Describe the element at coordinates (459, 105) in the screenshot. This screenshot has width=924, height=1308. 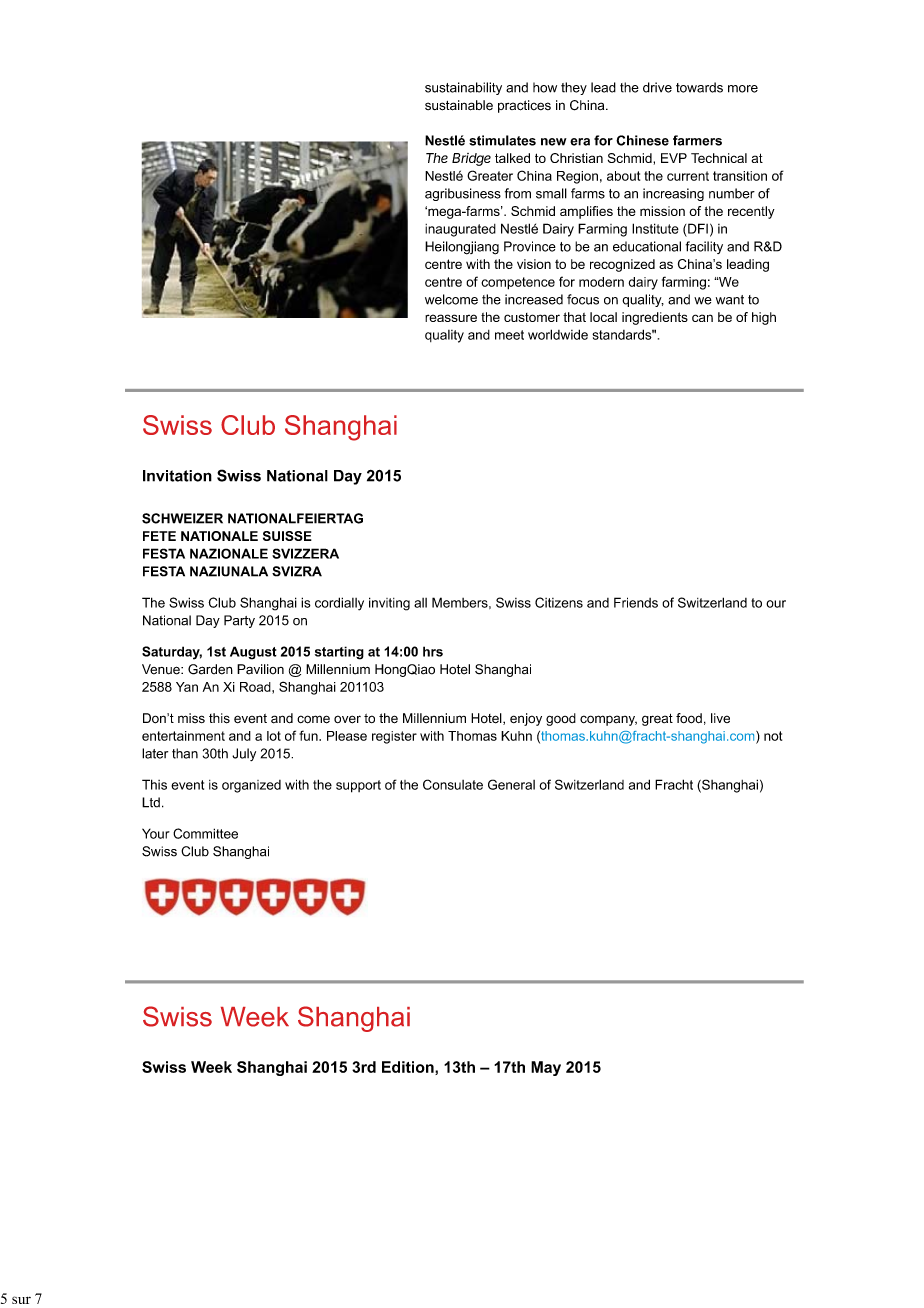
I see `sustainable` at that location.
